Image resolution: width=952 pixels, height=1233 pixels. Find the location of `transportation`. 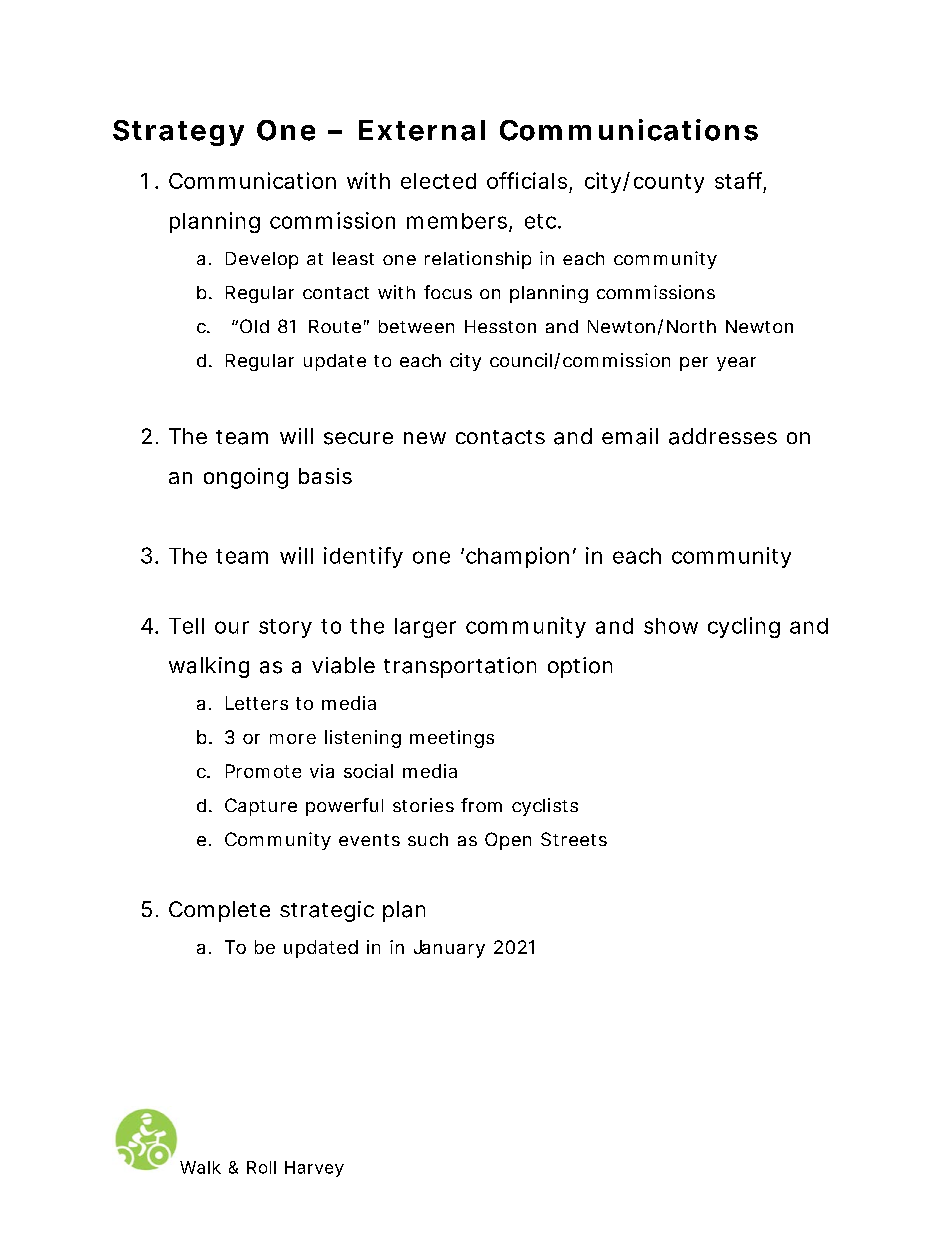

transportation is located at coordinates (460, 667).
